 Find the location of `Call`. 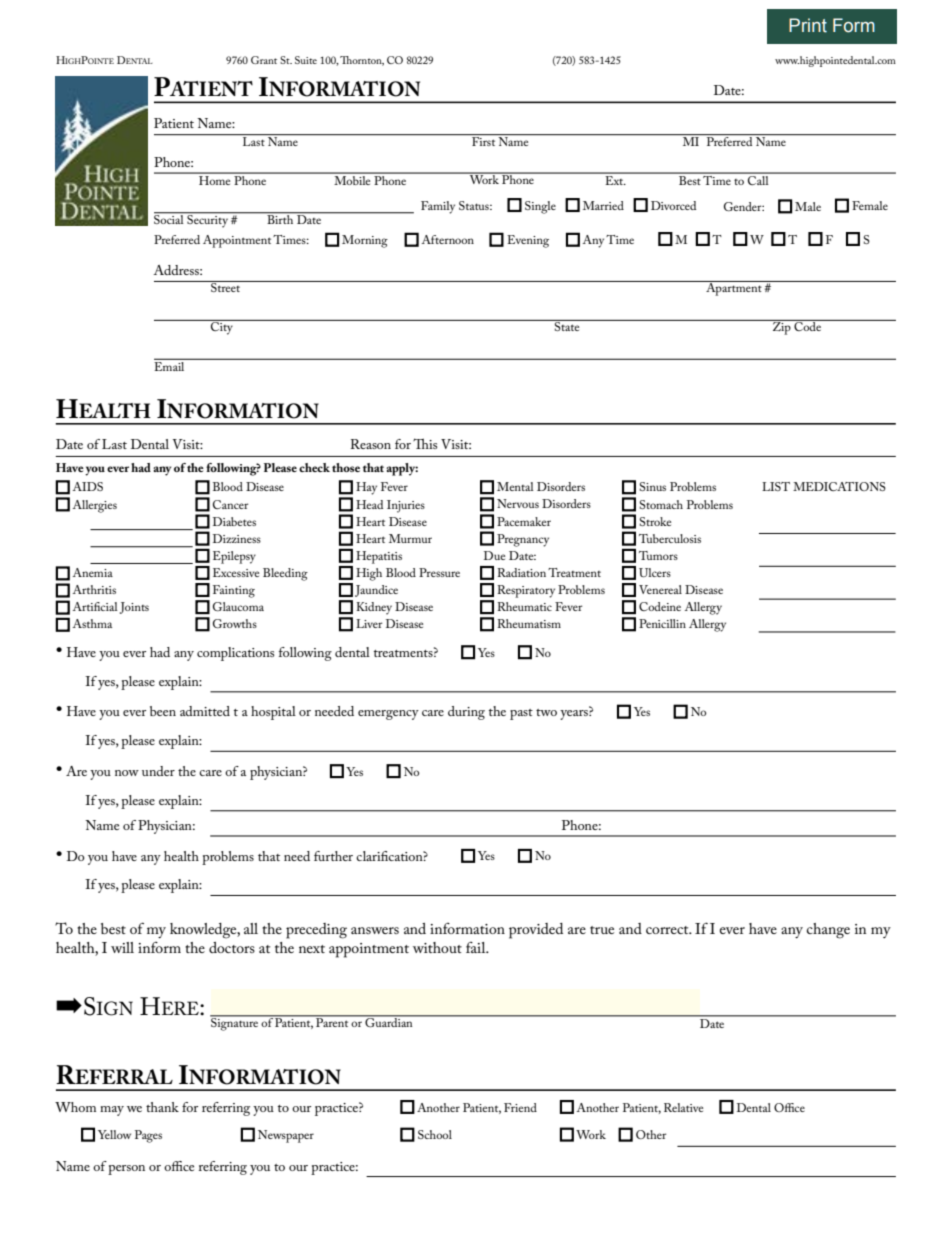

Call is located at coordinates (758, 179).
